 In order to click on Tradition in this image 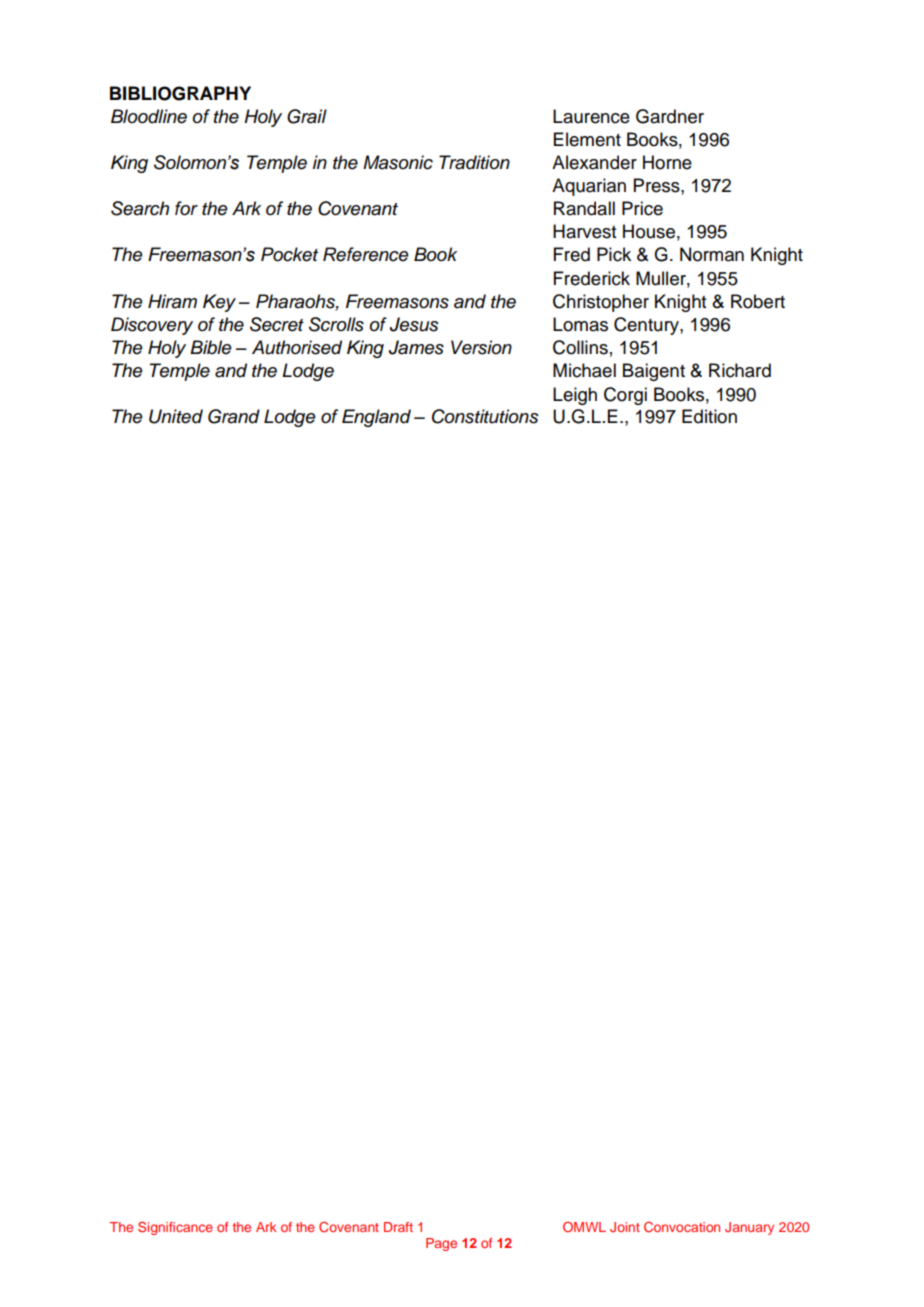, I will do `click(474, 162)`.
